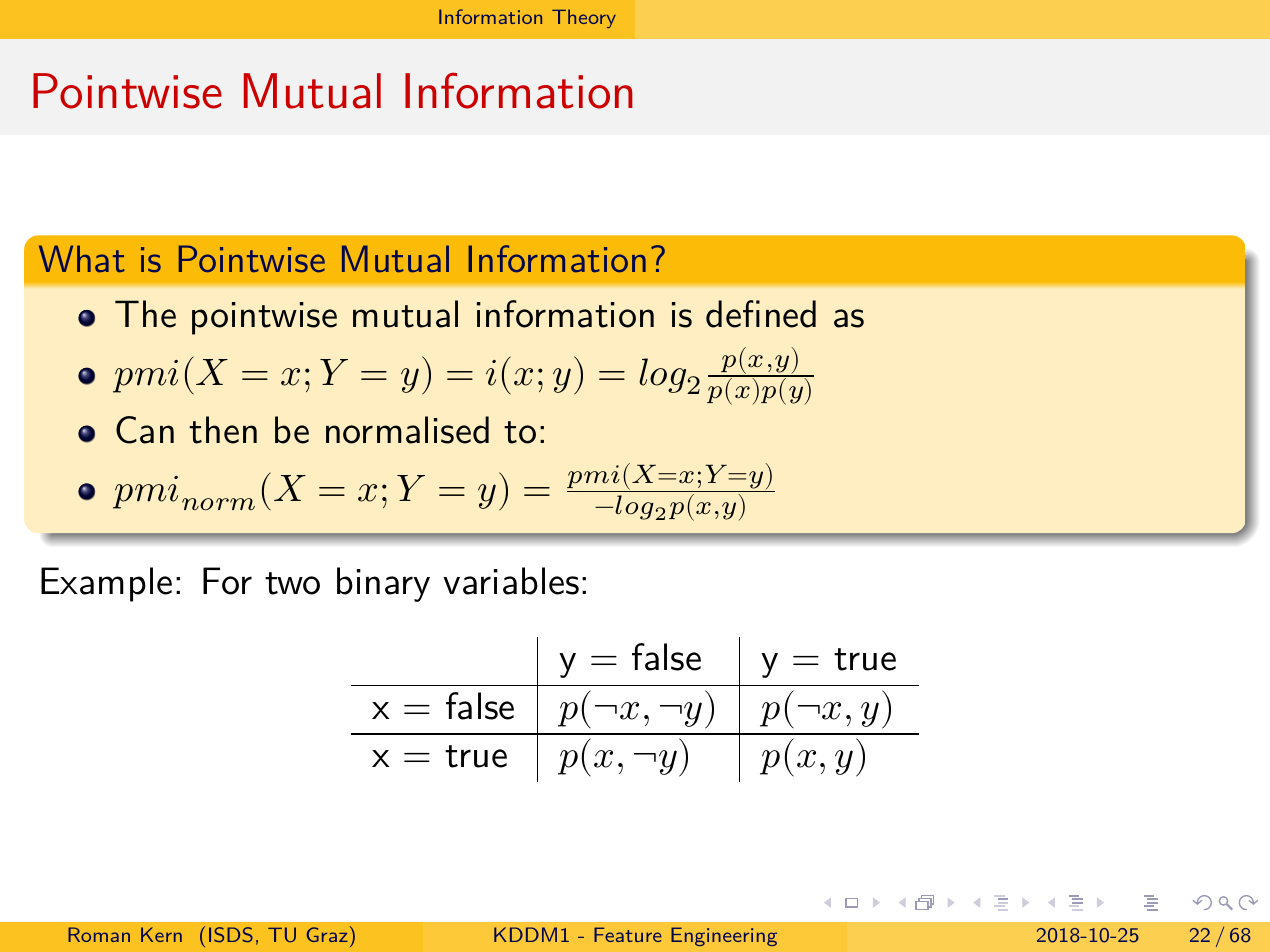  I want to click on variables, so click(511, 581).
